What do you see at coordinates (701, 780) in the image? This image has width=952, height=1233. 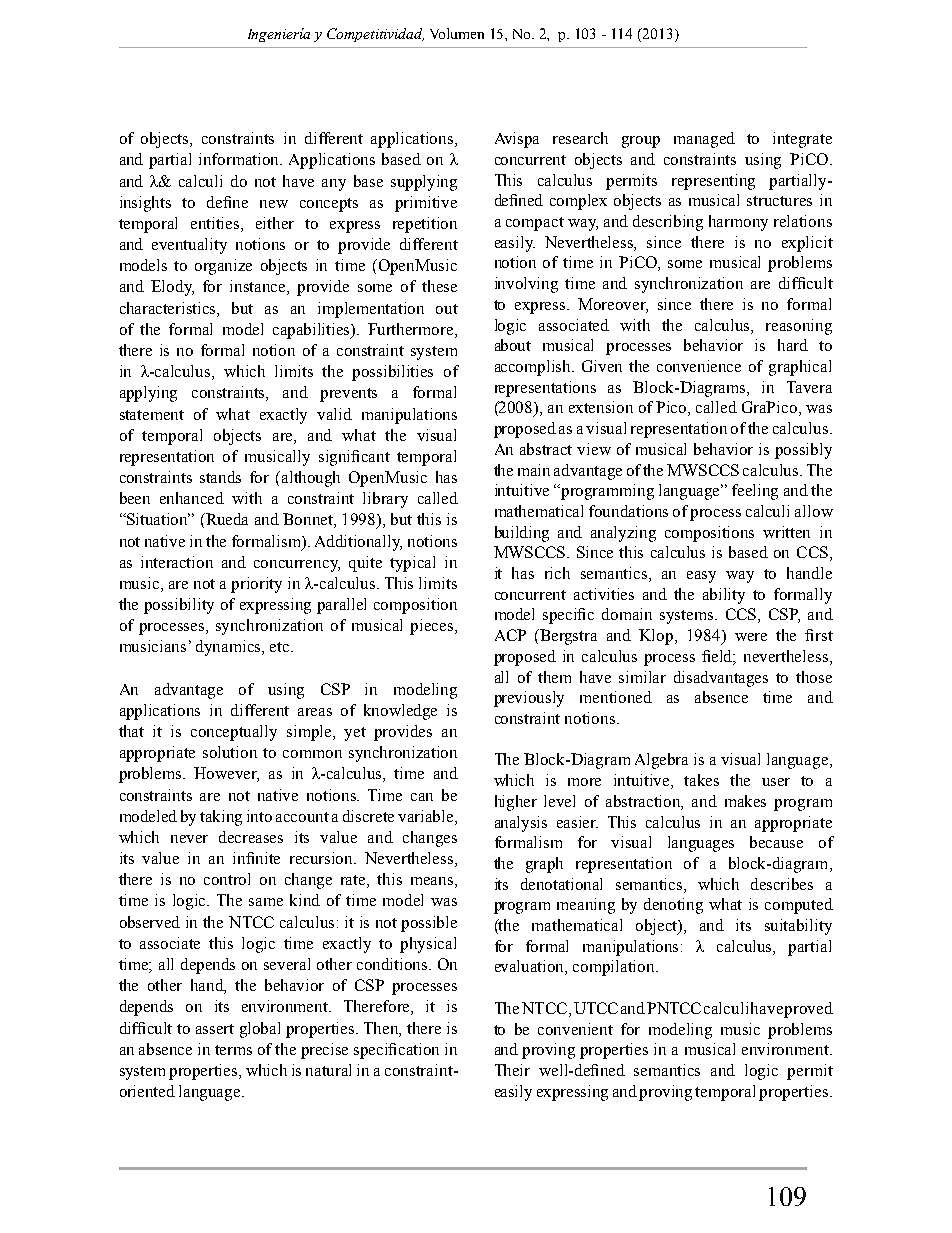 I see `takes` at bounding box center [701, 780].
